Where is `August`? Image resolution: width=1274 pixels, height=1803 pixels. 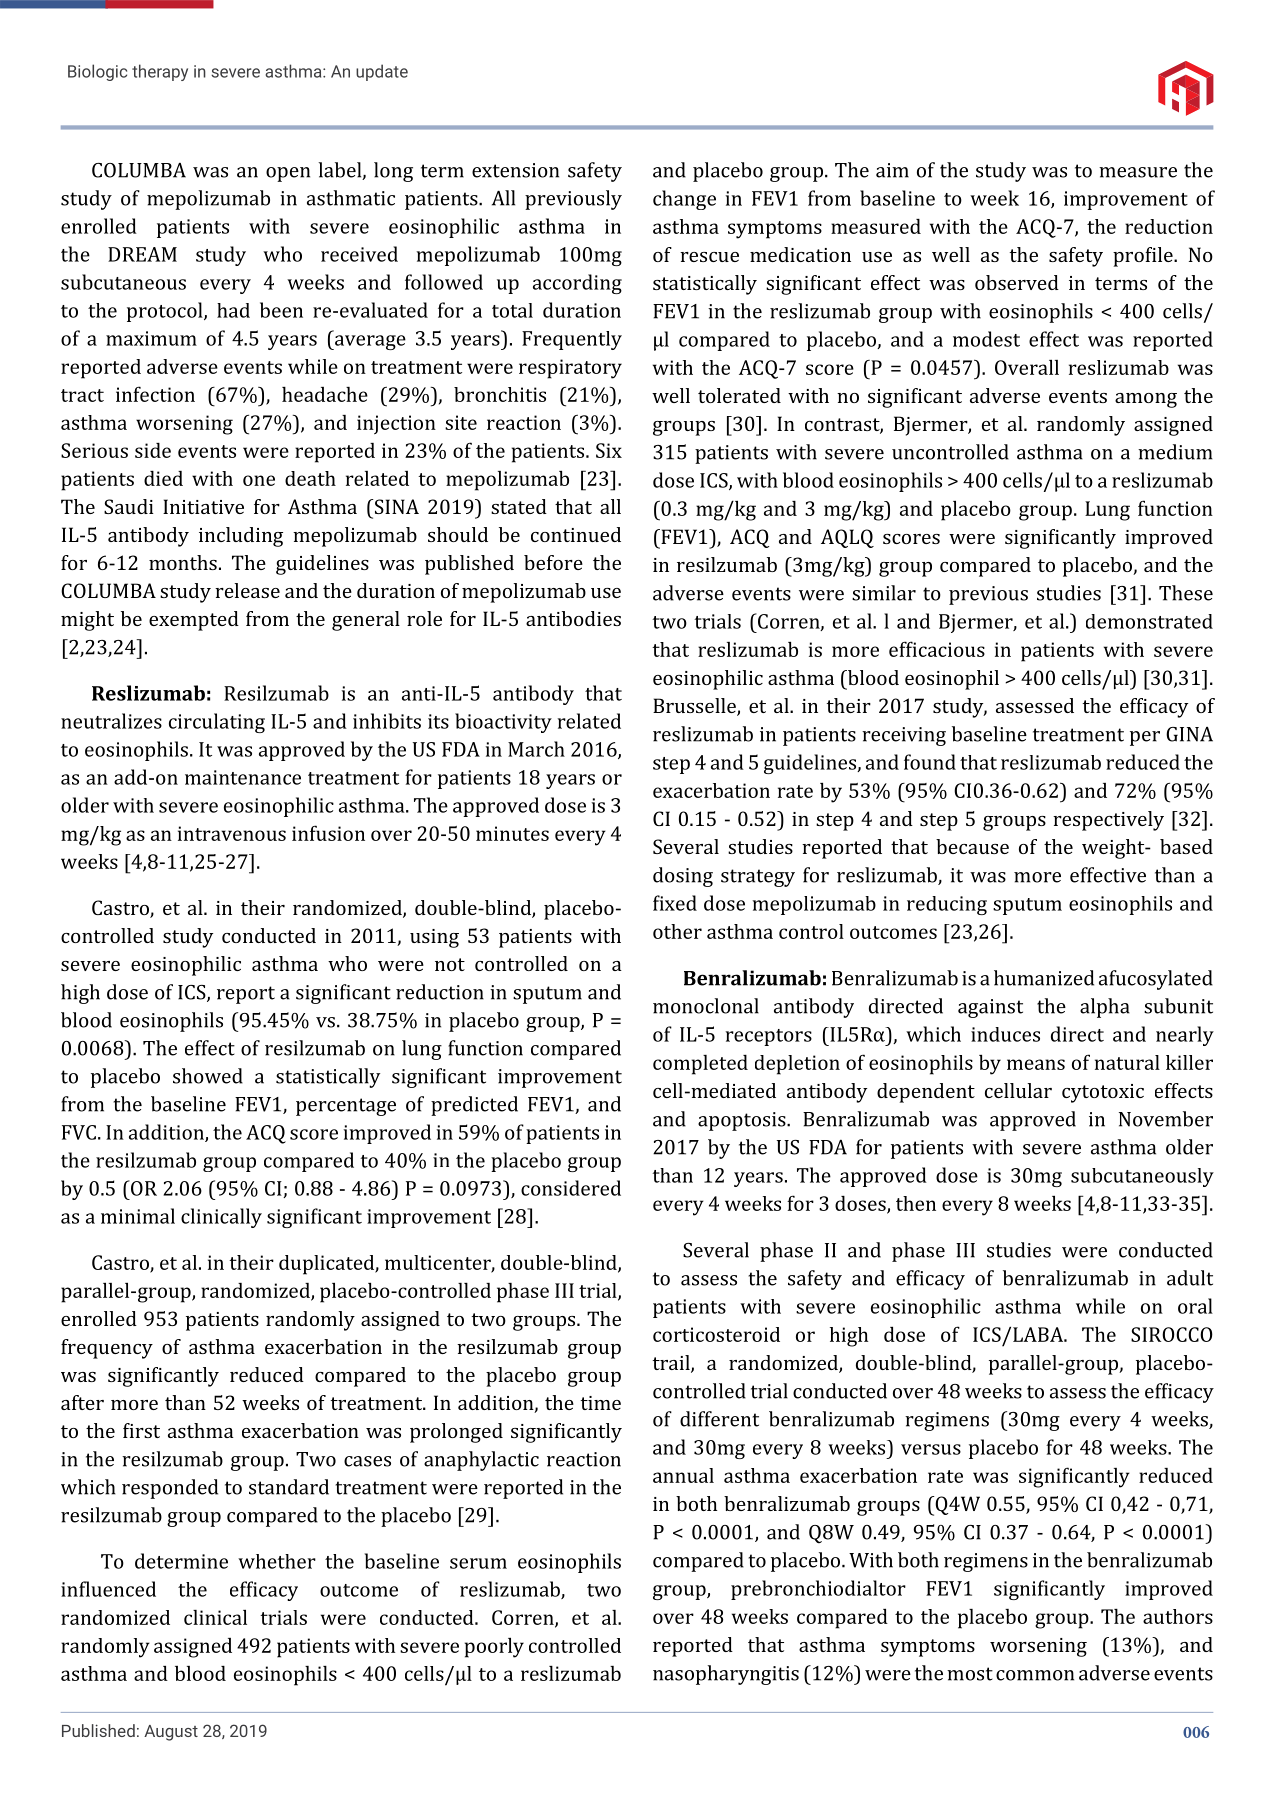
August is located at coordinates (171, 1733).
